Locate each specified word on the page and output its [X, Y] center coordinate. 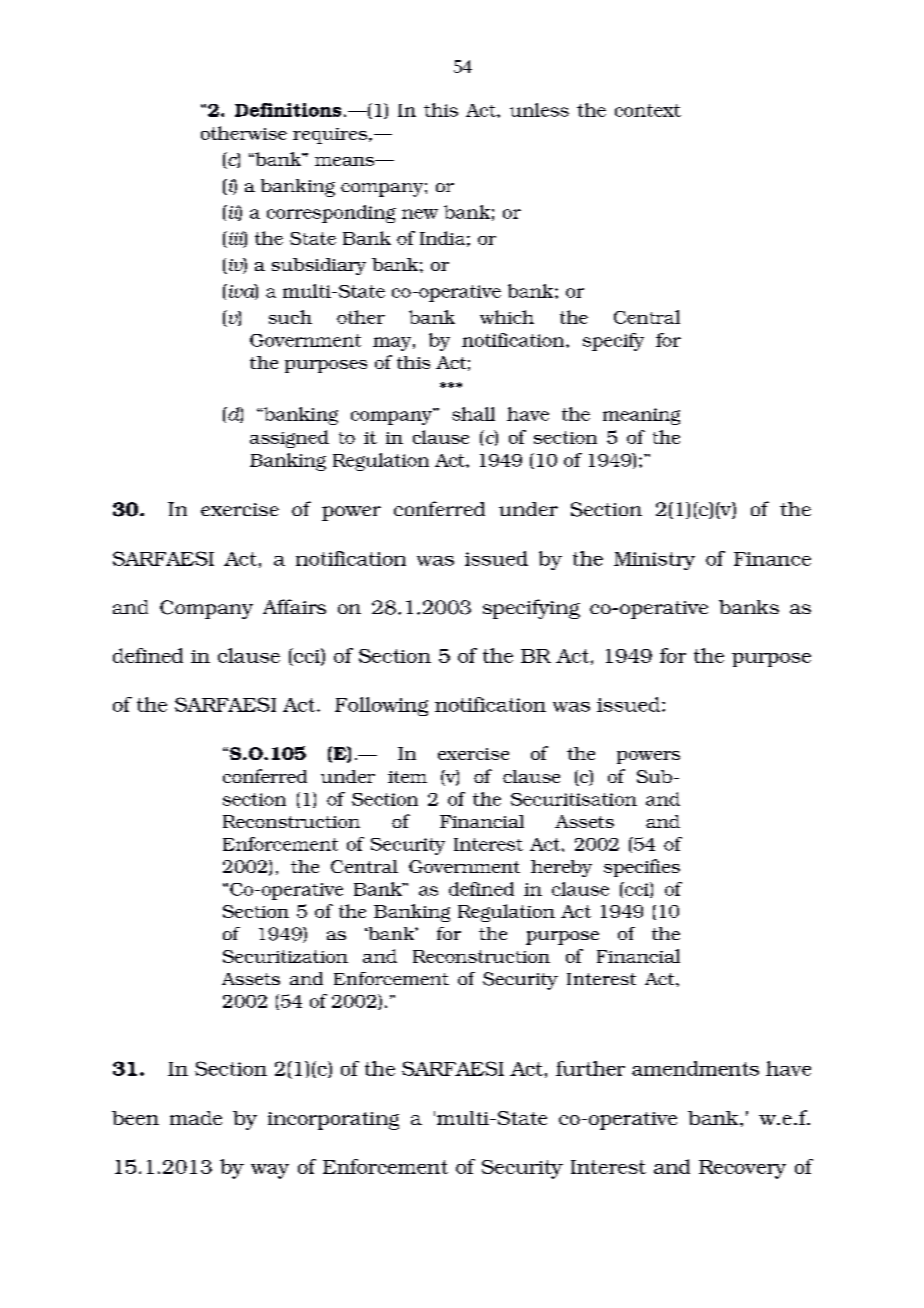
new [420, 214]
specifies [642, 868]
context [648, 110]
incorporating [333, 1121]
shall [473, 414]
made [196, 1118]
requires [331, 136]
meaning [641, 416]
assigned [289, 439]
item [407, 777]
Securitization [285, 956]
